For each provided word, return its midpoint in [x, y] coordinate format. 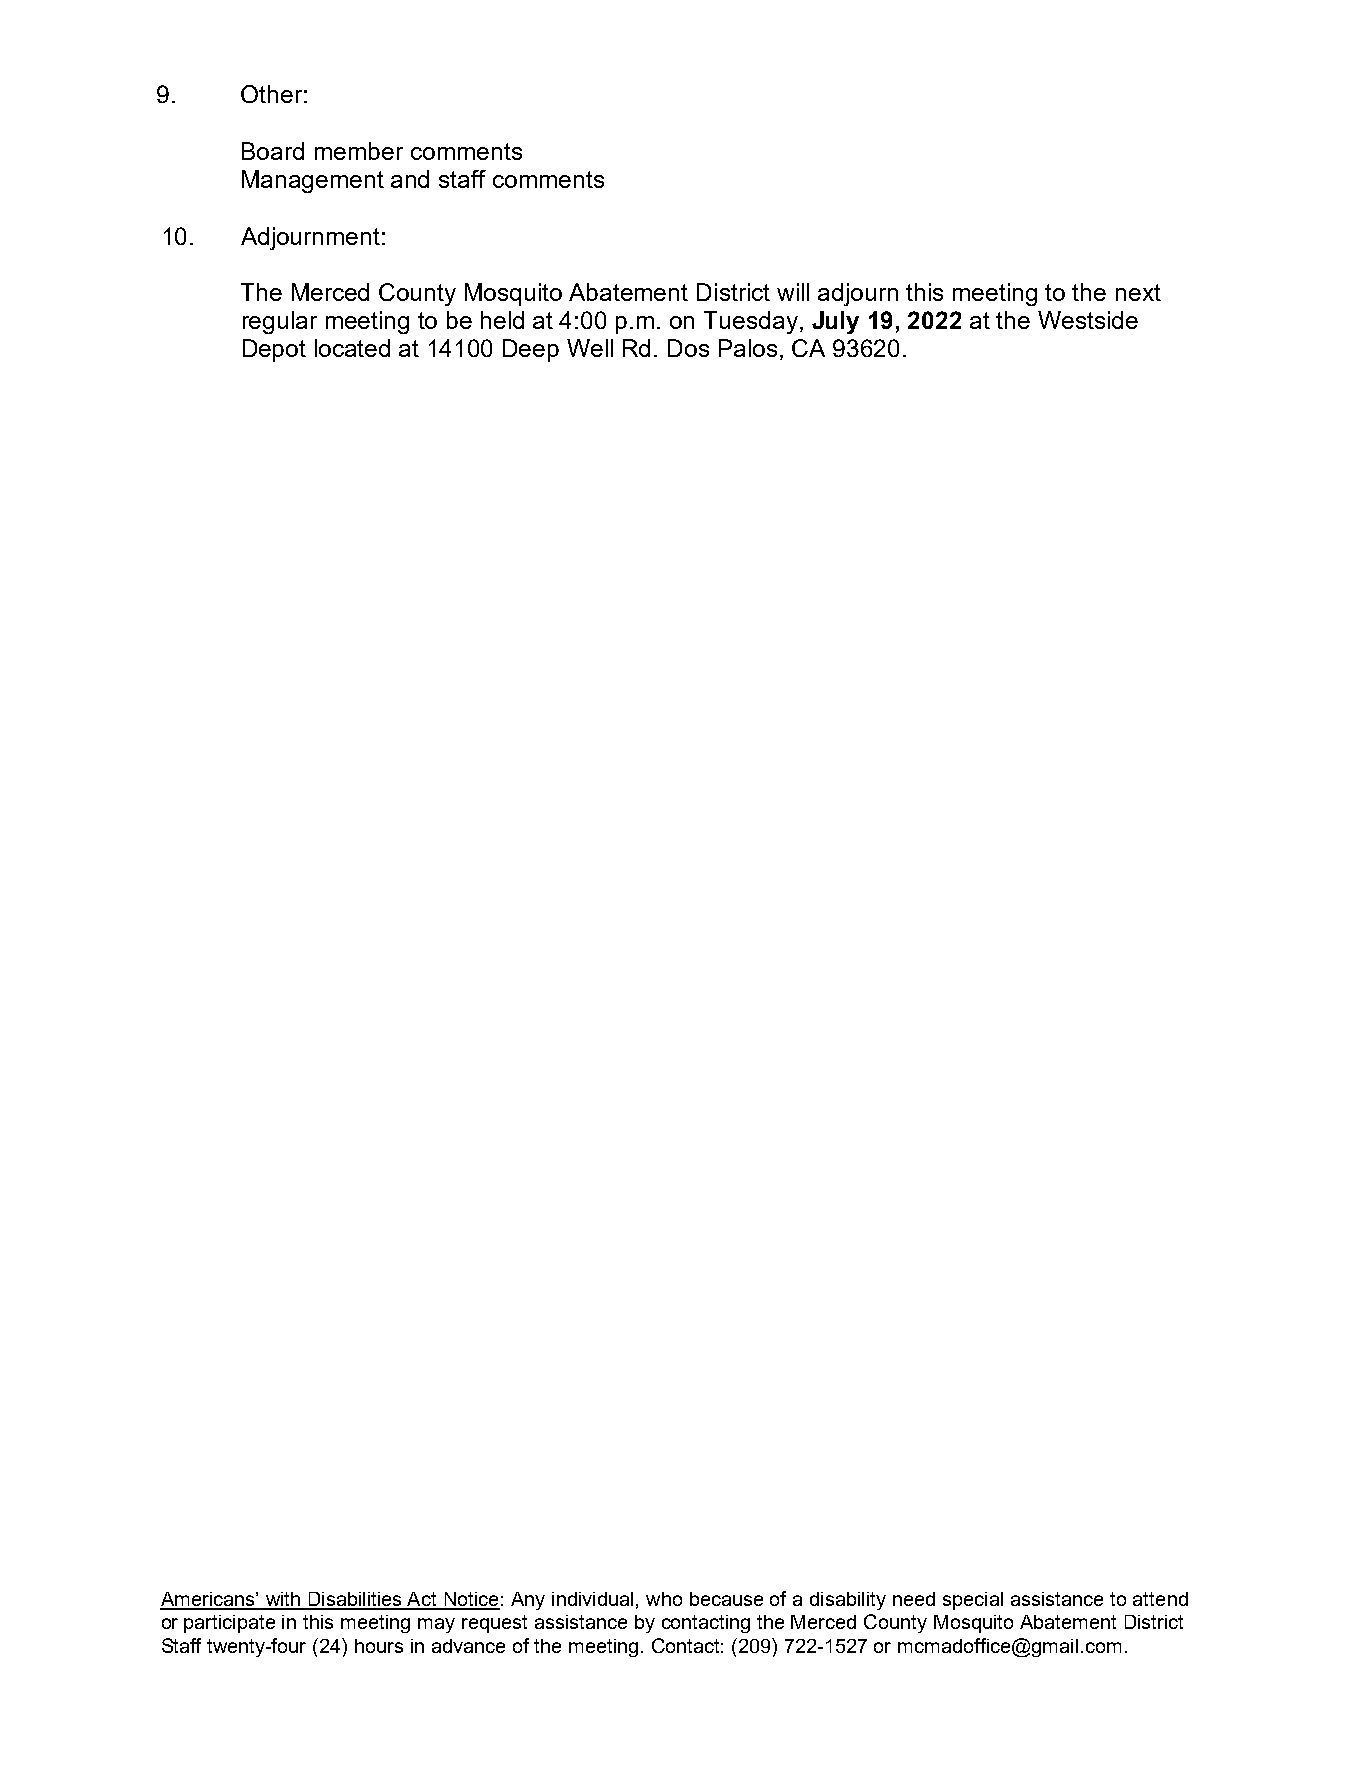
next [1138, 292]
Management [313, 181]
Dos [688, 348]
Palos [748, 348]
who [664, 1599]
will [793, 292]
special [973, 1601]
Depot [274, 350]
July [835, 322]
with [282, 1600]
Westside [1088, 320]
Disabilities [355, 1600]
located [352, 348]
